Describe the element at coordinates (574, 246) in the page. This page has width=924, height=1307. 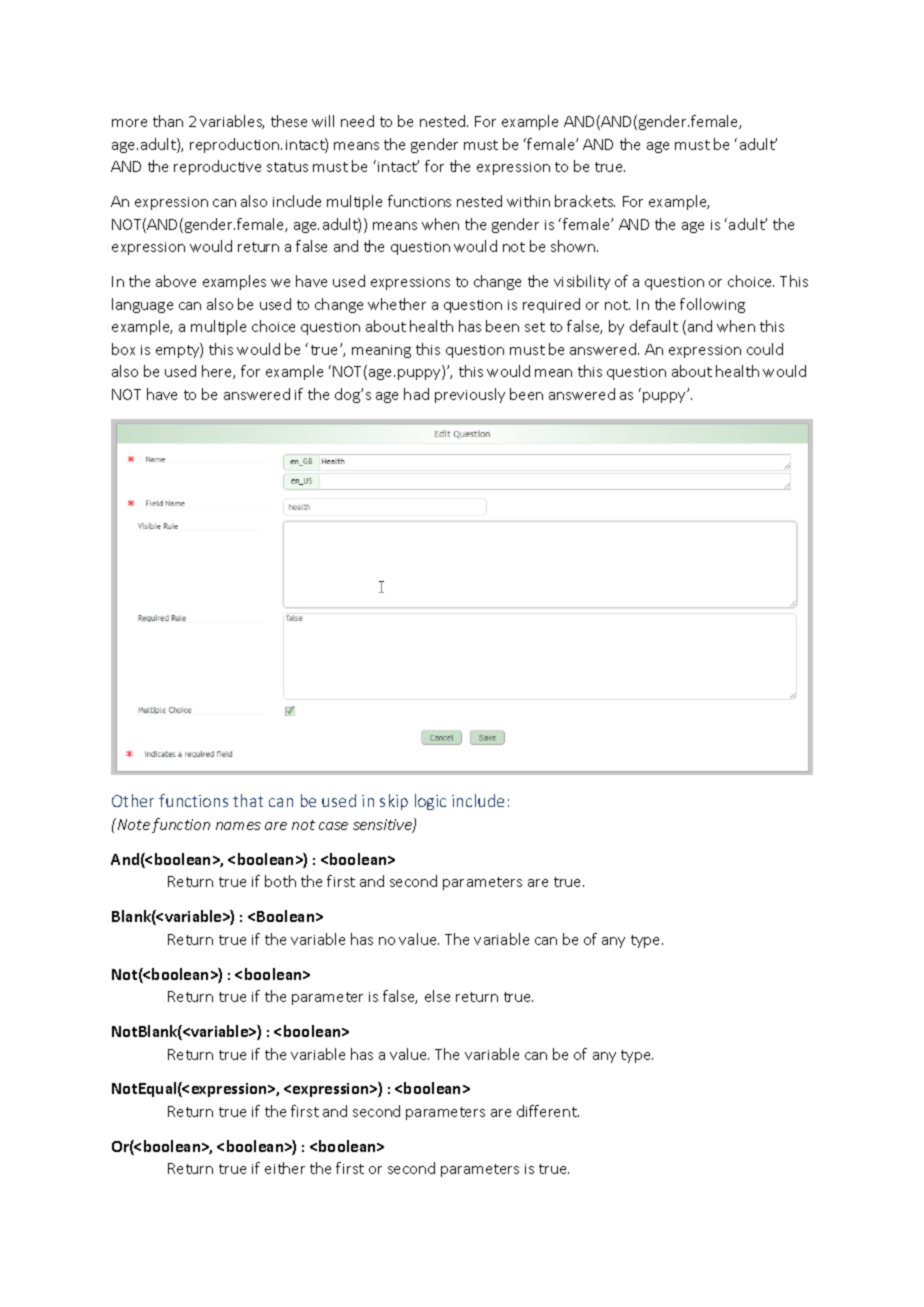
I see `shown` at that location.
